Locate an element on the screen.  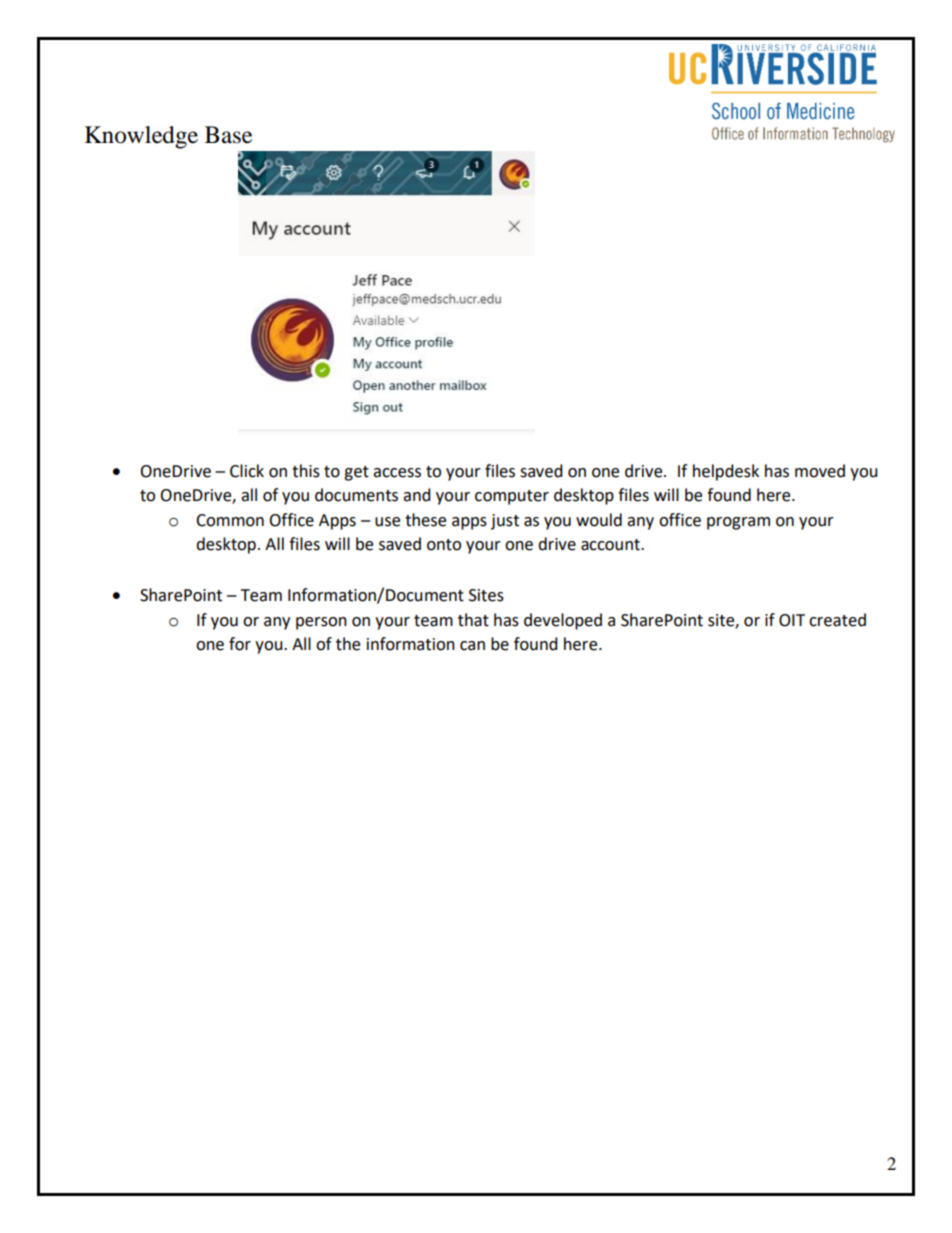
computer is located at coordinates (512, 497).
